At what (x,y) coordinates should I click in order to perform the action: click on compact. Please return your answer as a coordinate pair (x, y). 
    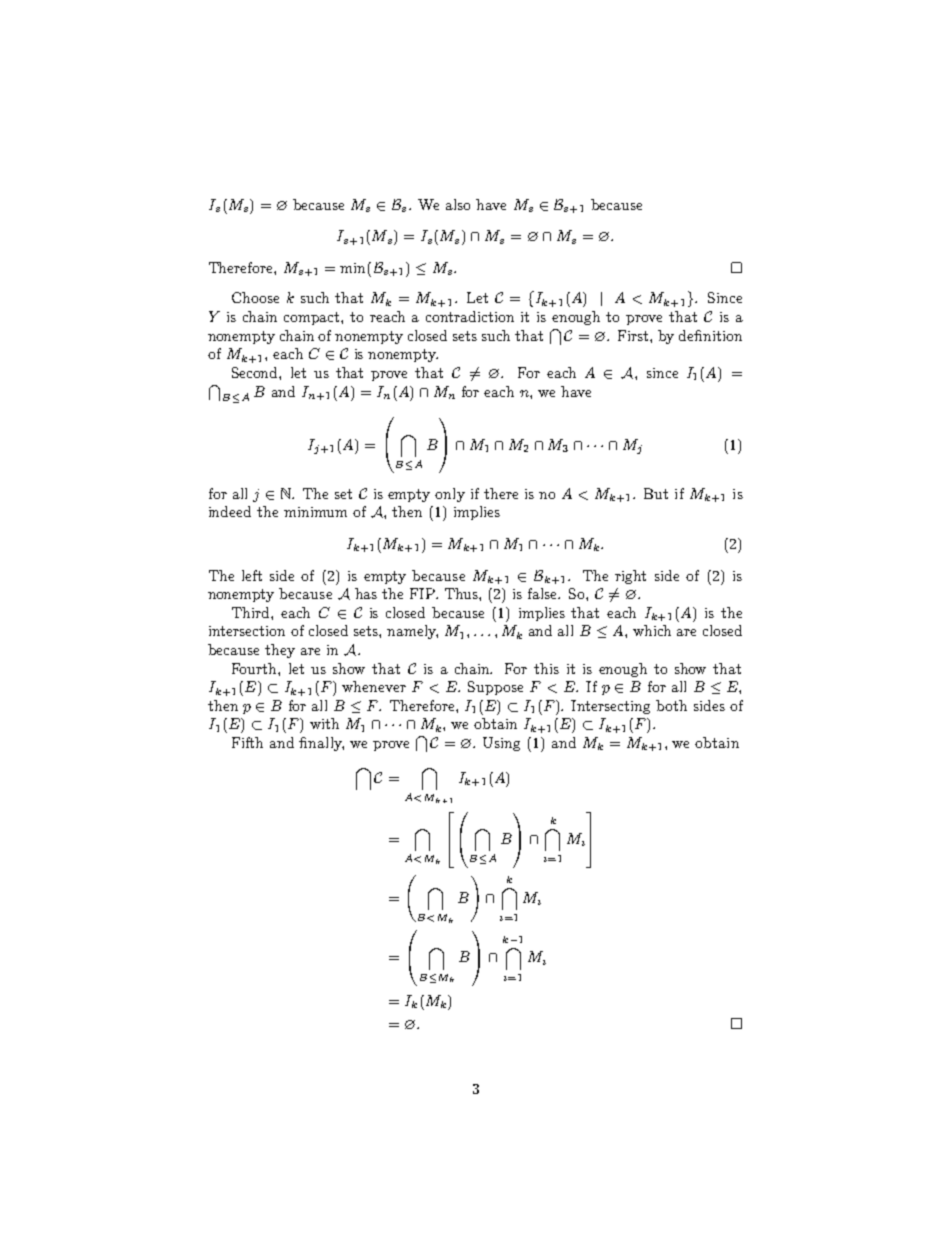
    Looking at the image, I should click on (313, 318).
